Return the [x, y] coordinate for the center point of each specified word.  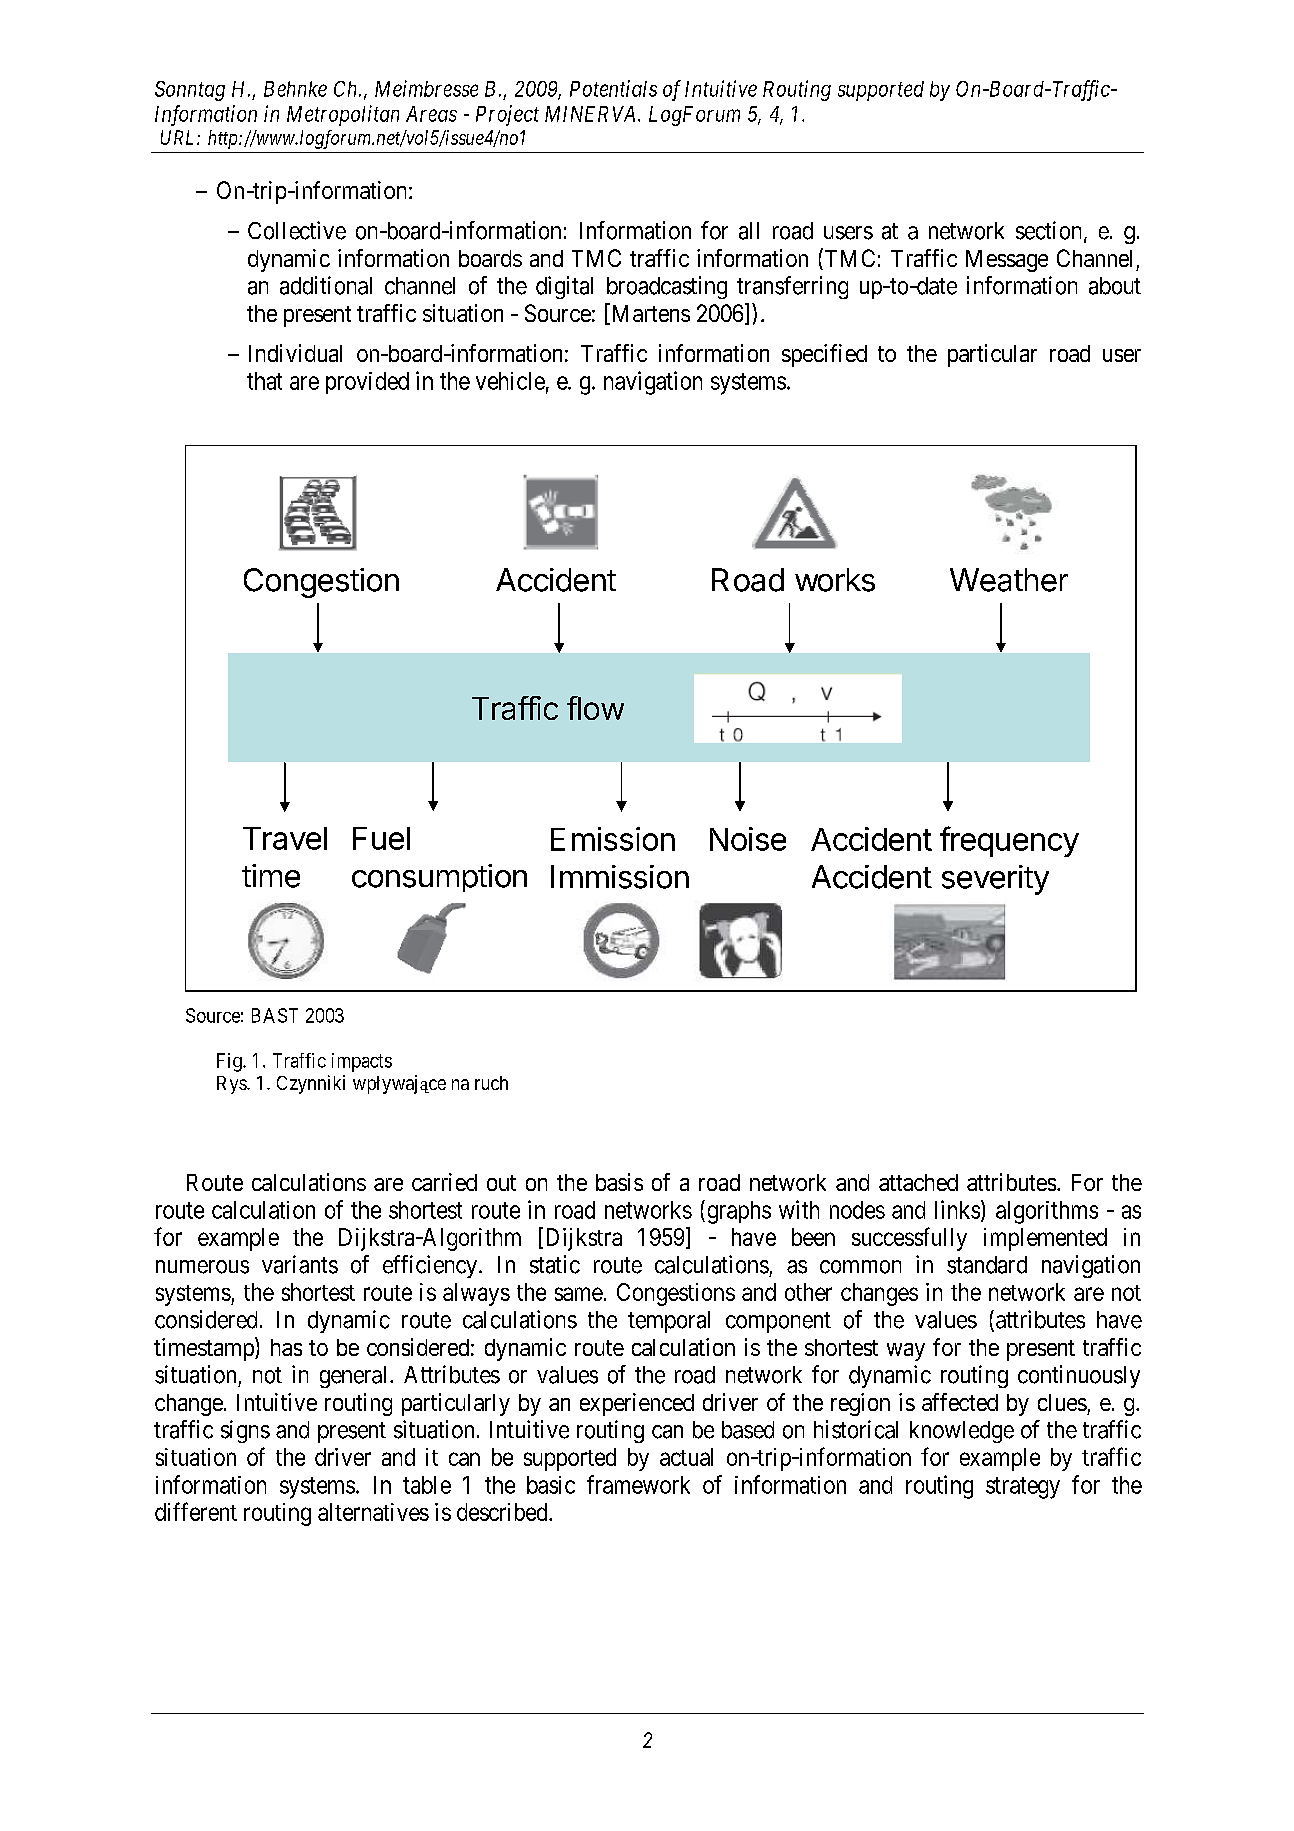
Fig [230, 1062]
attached [918, 1182]
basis [619, 1182]
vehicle [510, 381]
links [957, 1209]
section [1050, 231]
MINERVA [592, 114]
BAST [275, 1015]
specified [824, 355]
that [264, 381]
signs [245, 1431]
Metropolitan [343, 115]
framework [638, 1484]
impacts [362, 1062]
